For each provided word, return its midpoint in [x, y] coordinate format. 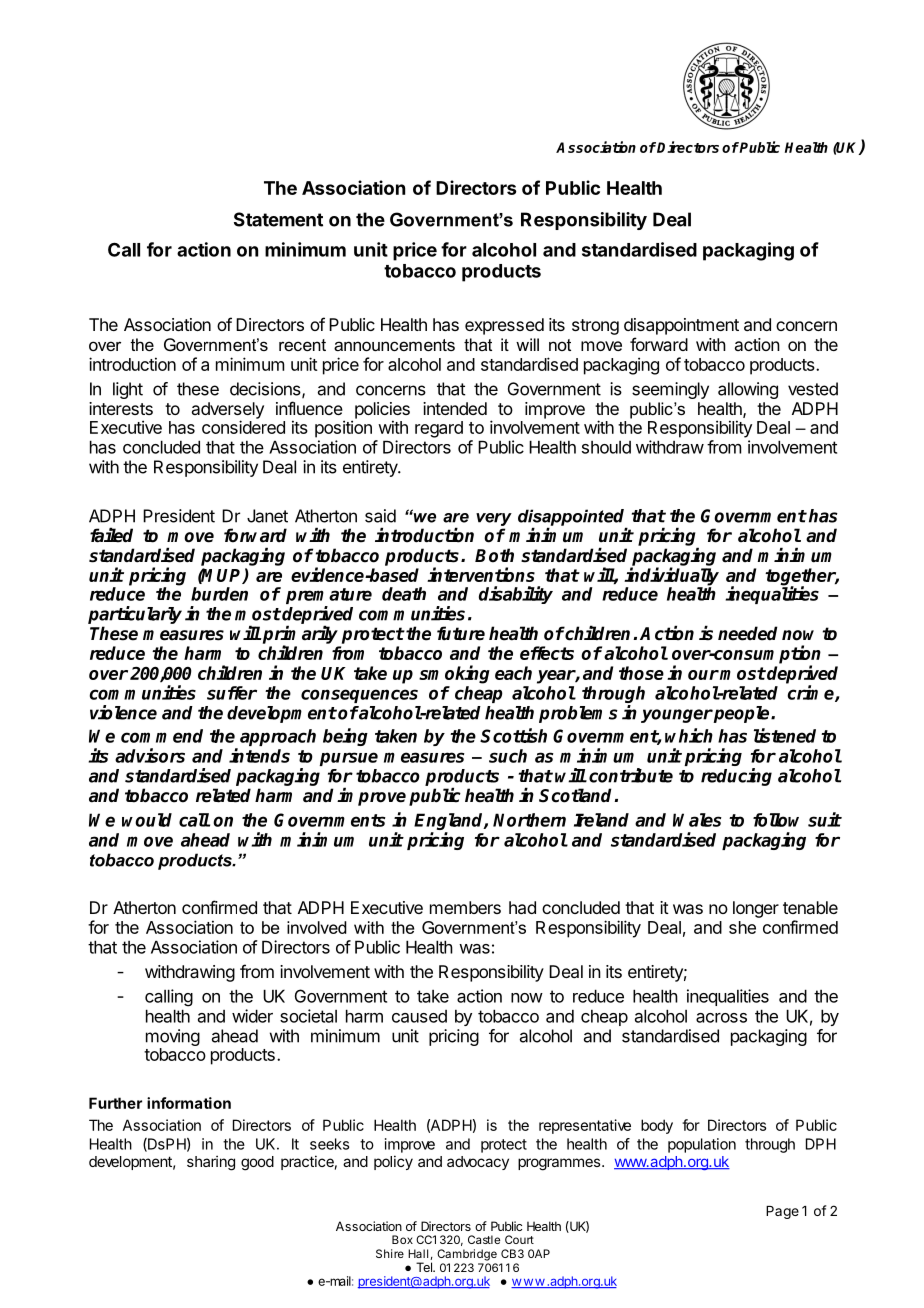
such [508, 756]
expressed [504, 326]
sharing [211, 1163]
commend [162, 736]
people [742, 714]
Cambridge [467, 1255]
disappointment [681, 326]
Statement [278, 219]
